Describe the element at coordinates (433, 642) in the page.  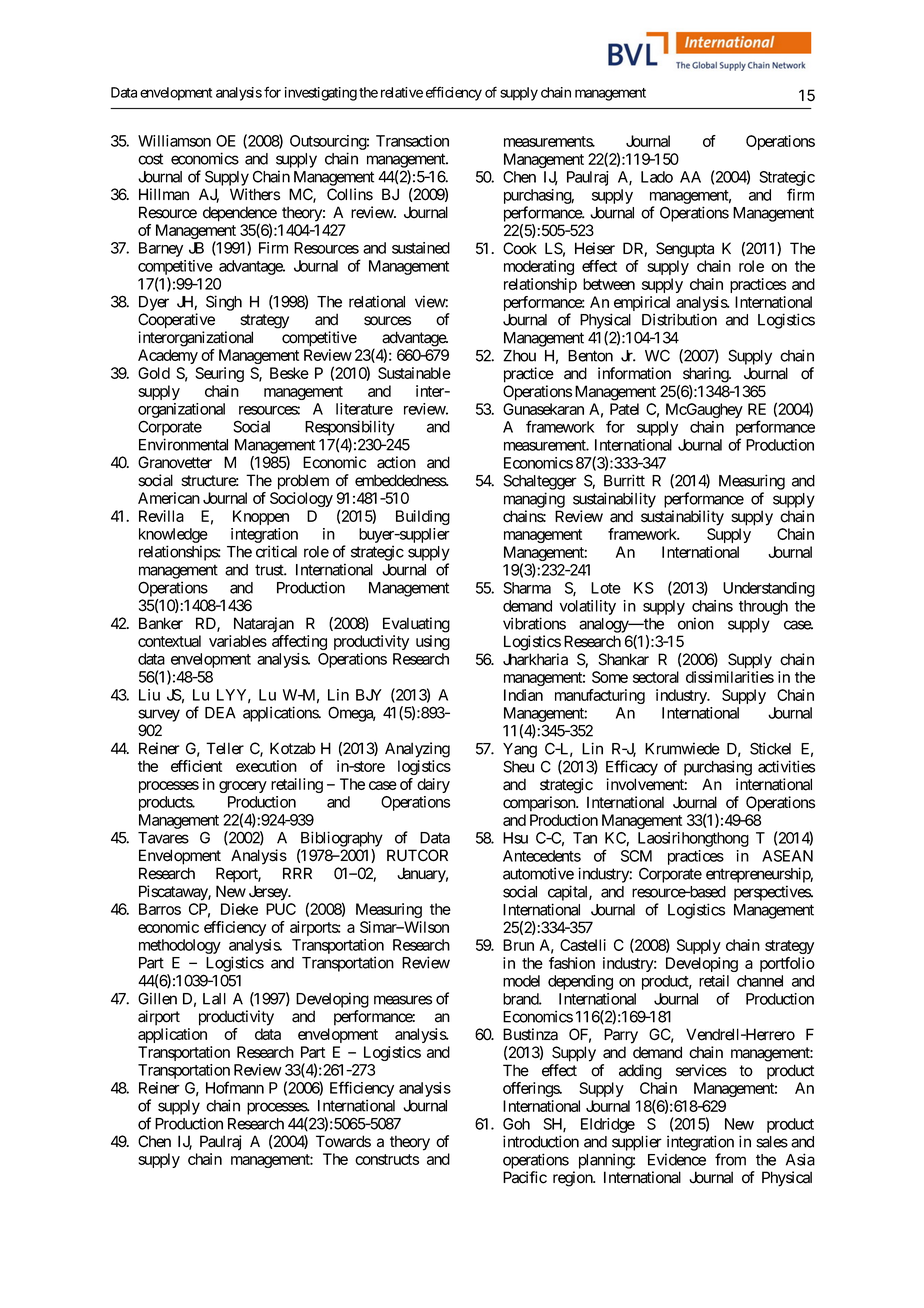
I see `using` at that location.
